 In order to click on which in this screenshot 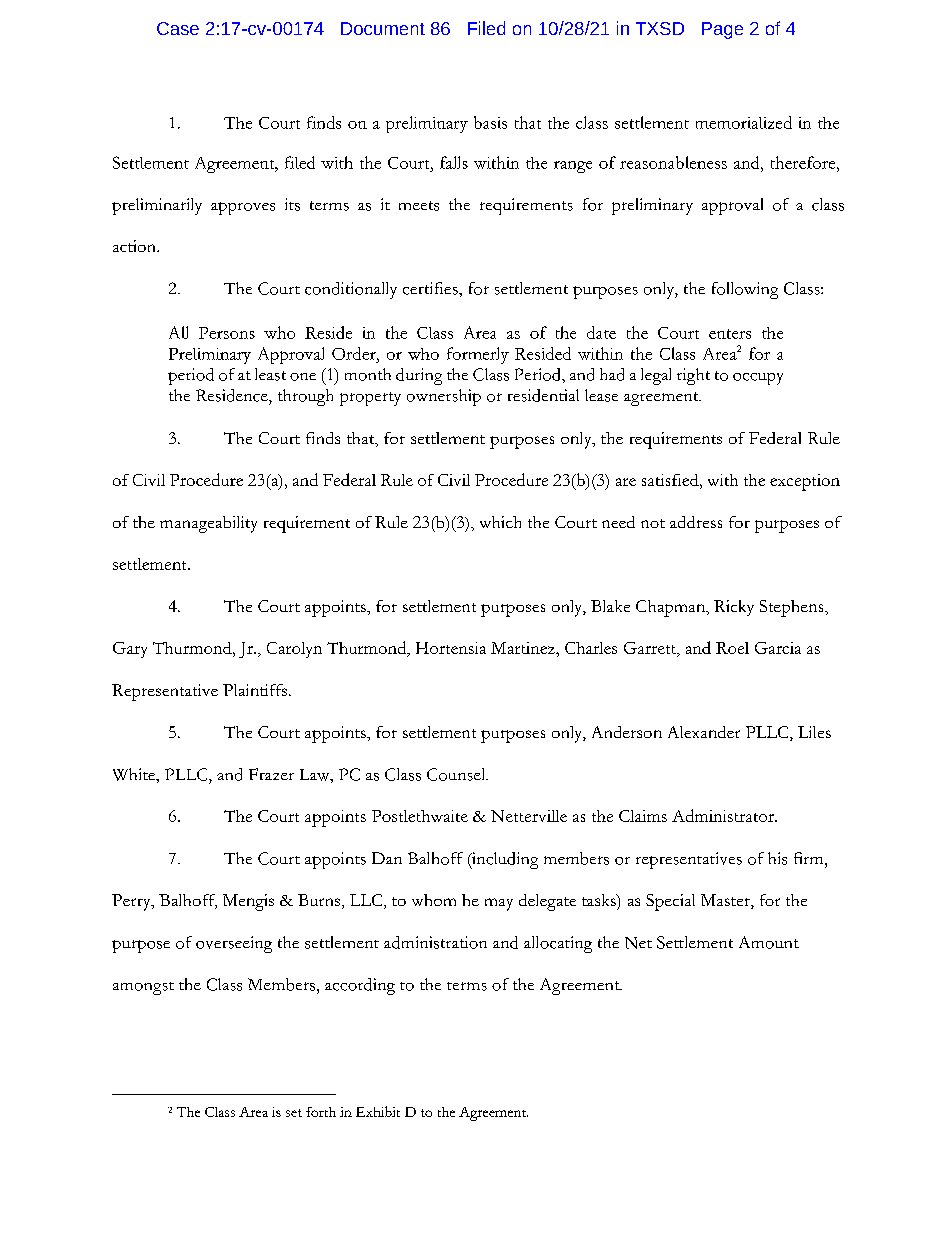, I will do `click(500, 522)`.
